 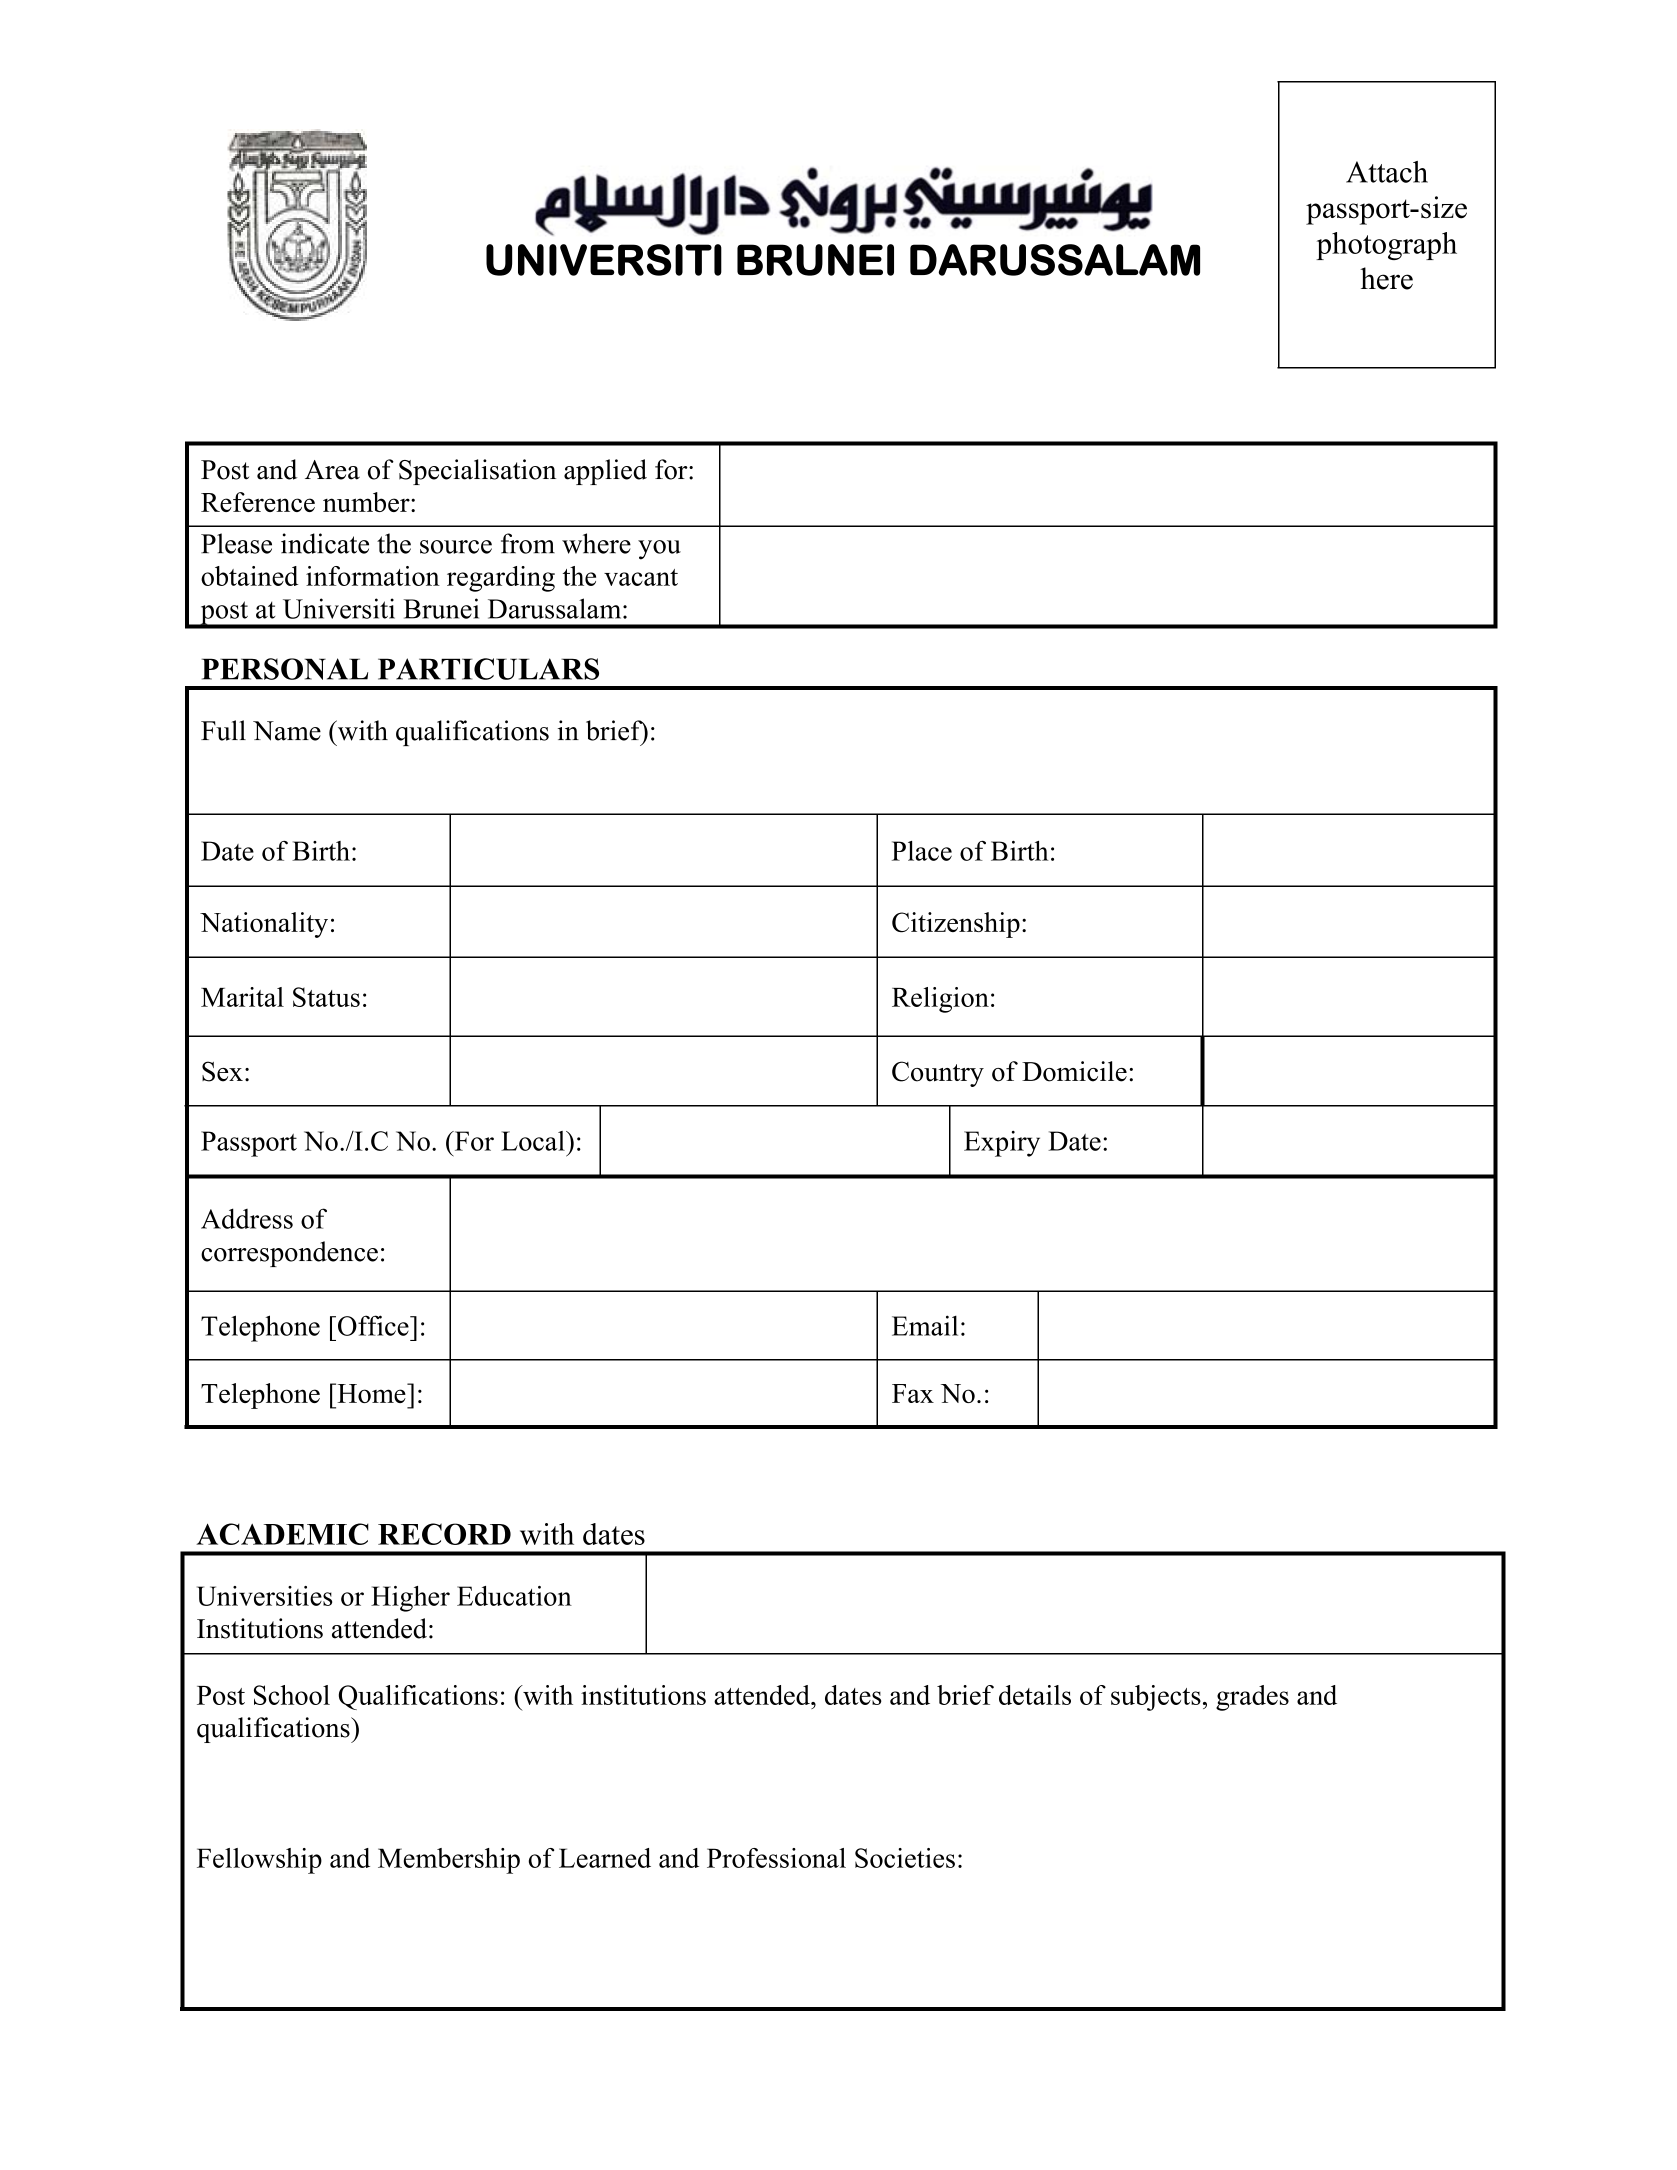 I want to click on Email, so click(x=925, y=1325).
